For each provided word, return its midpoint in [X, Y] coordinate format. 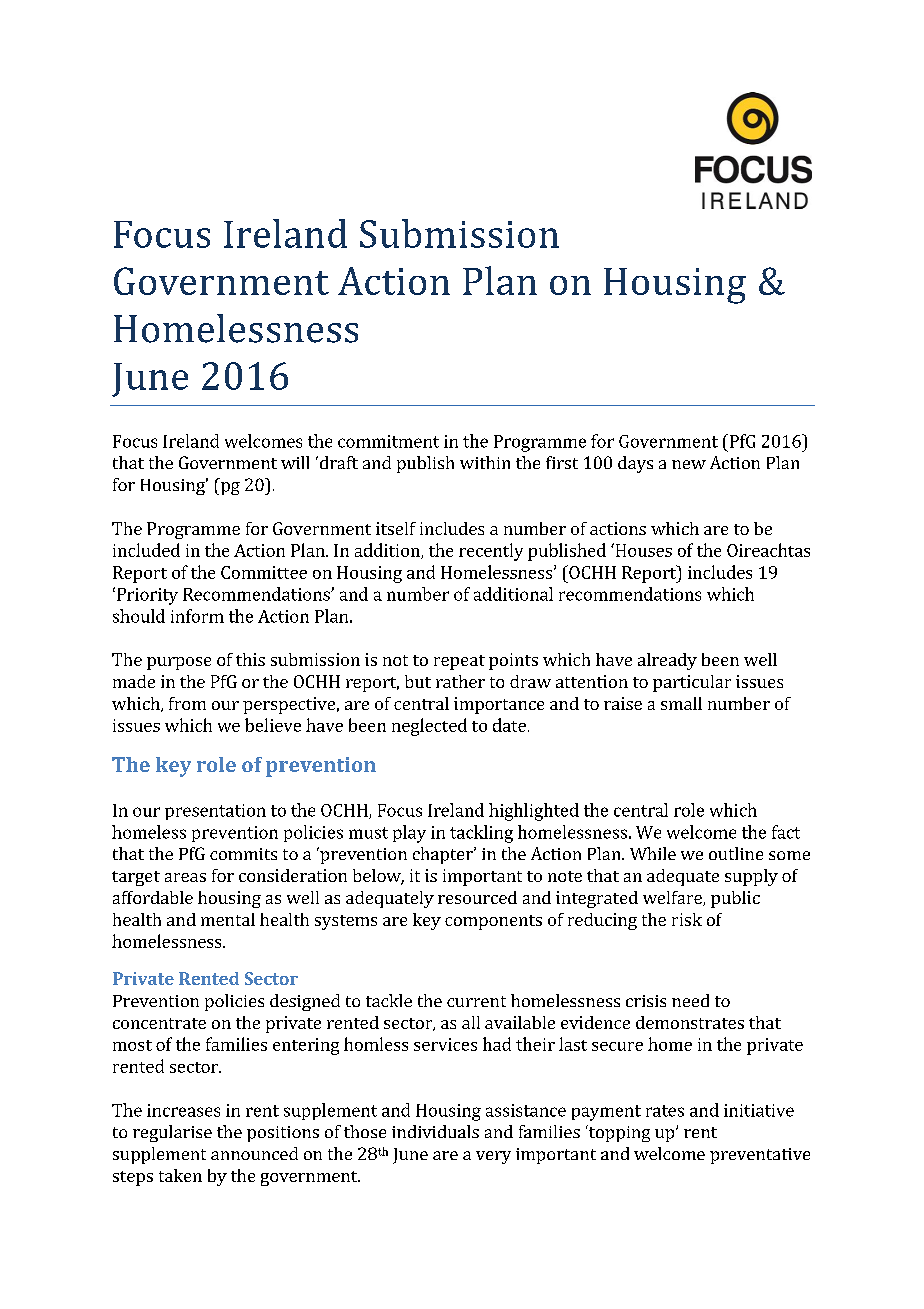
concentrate [159, 1023]
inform [197, 616]
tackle [389, 1000]
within [485, 462]
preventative [760, 1156]
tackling [481, 834]
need [690, 1000]
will [295, 462]
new [689, 464]
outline [736, 853]
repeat [459, 662]
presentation [215, 812]
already [667, 661]
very [493, 1157]
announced [254, 1153]
